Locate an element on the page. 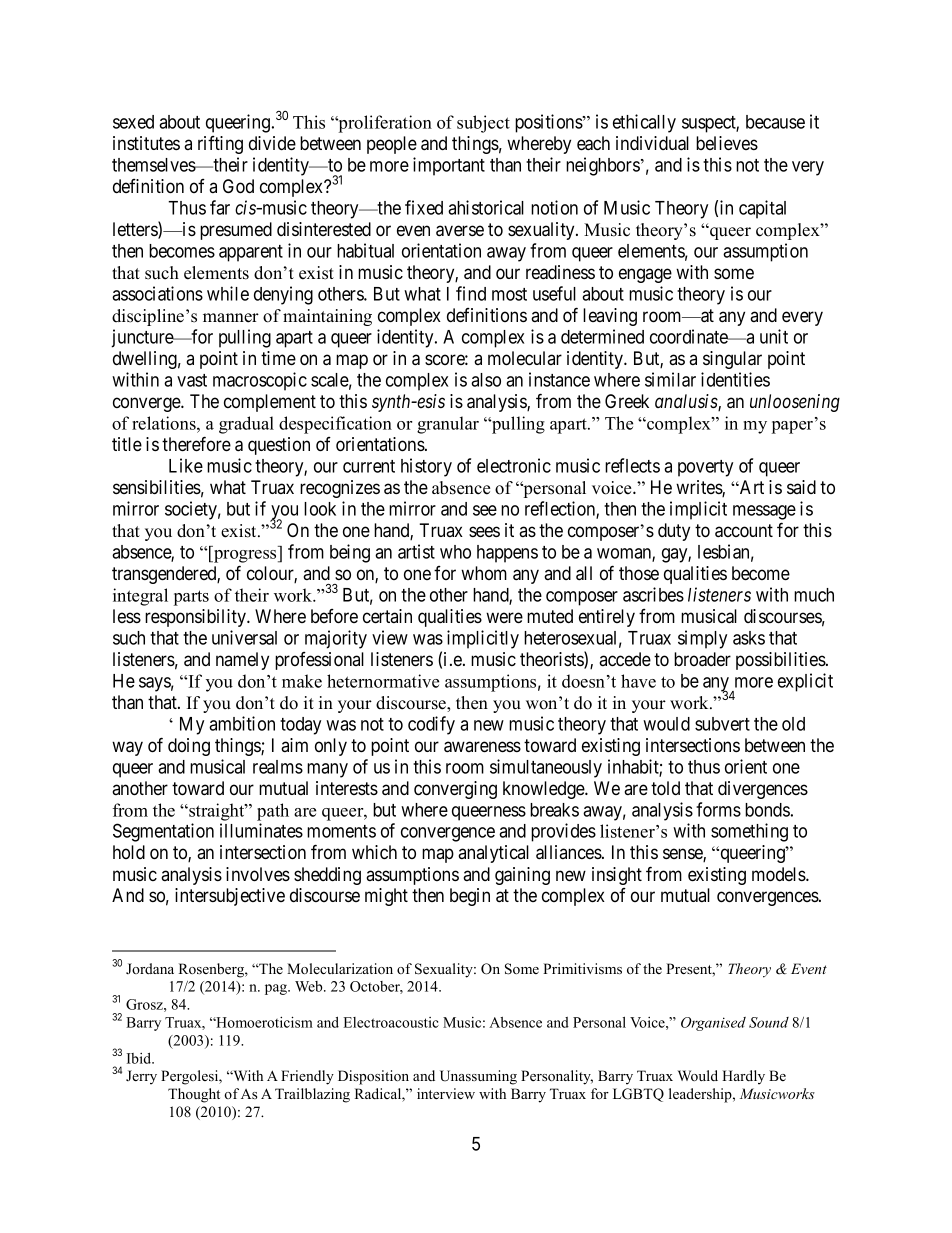 Image resolution: width=952 pixels, height=1233 pixels. identities is located at coordinates (735, 379).
